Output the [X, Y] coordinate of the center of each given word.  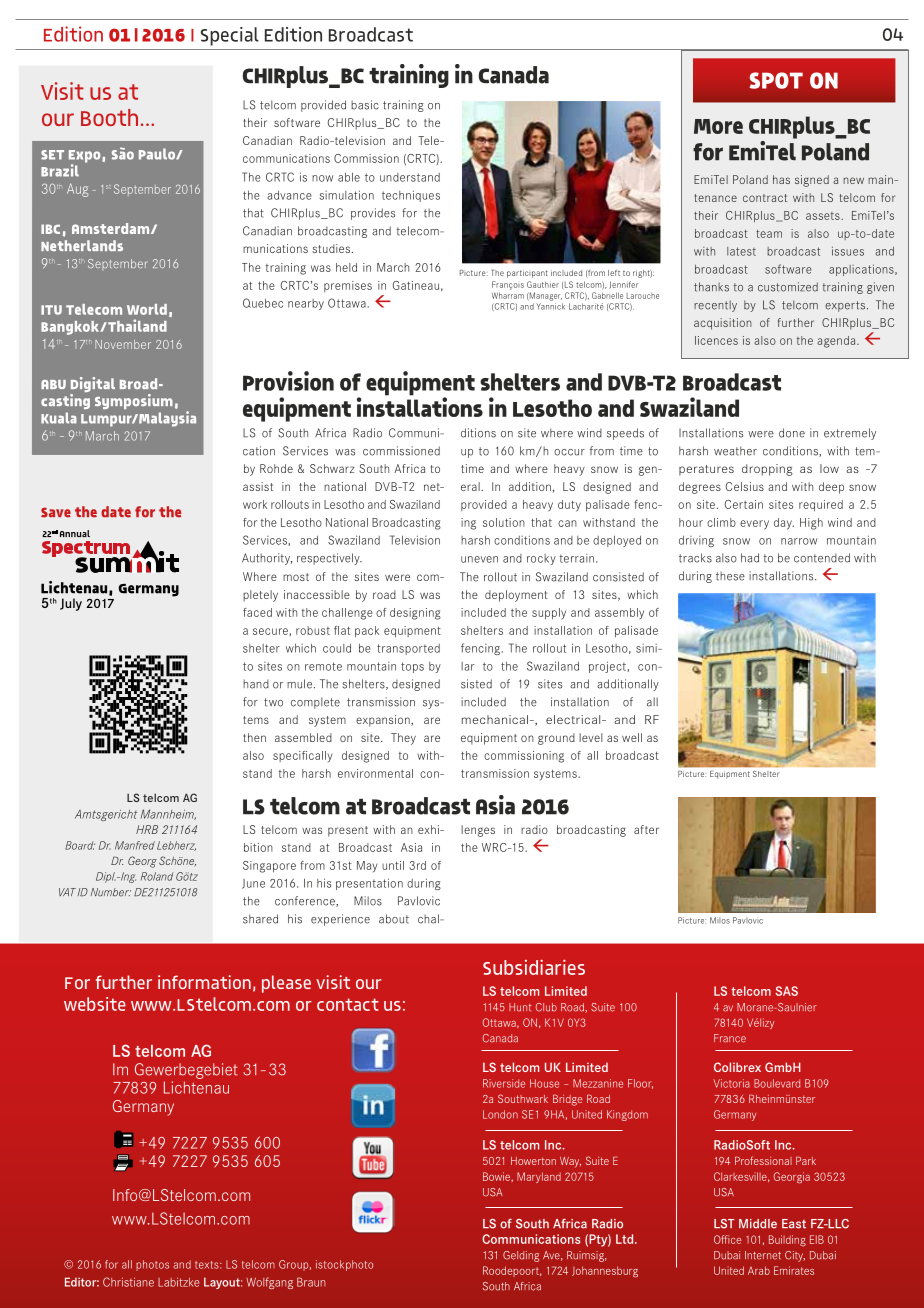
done [792, 433]
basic [365, 105]
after [646, 829]
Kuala [59, 418]
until [393, 865]
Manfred [135, 845]
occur [569, 452]
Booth [109, 117]
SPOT [776, 80]
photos [152, 1265]
